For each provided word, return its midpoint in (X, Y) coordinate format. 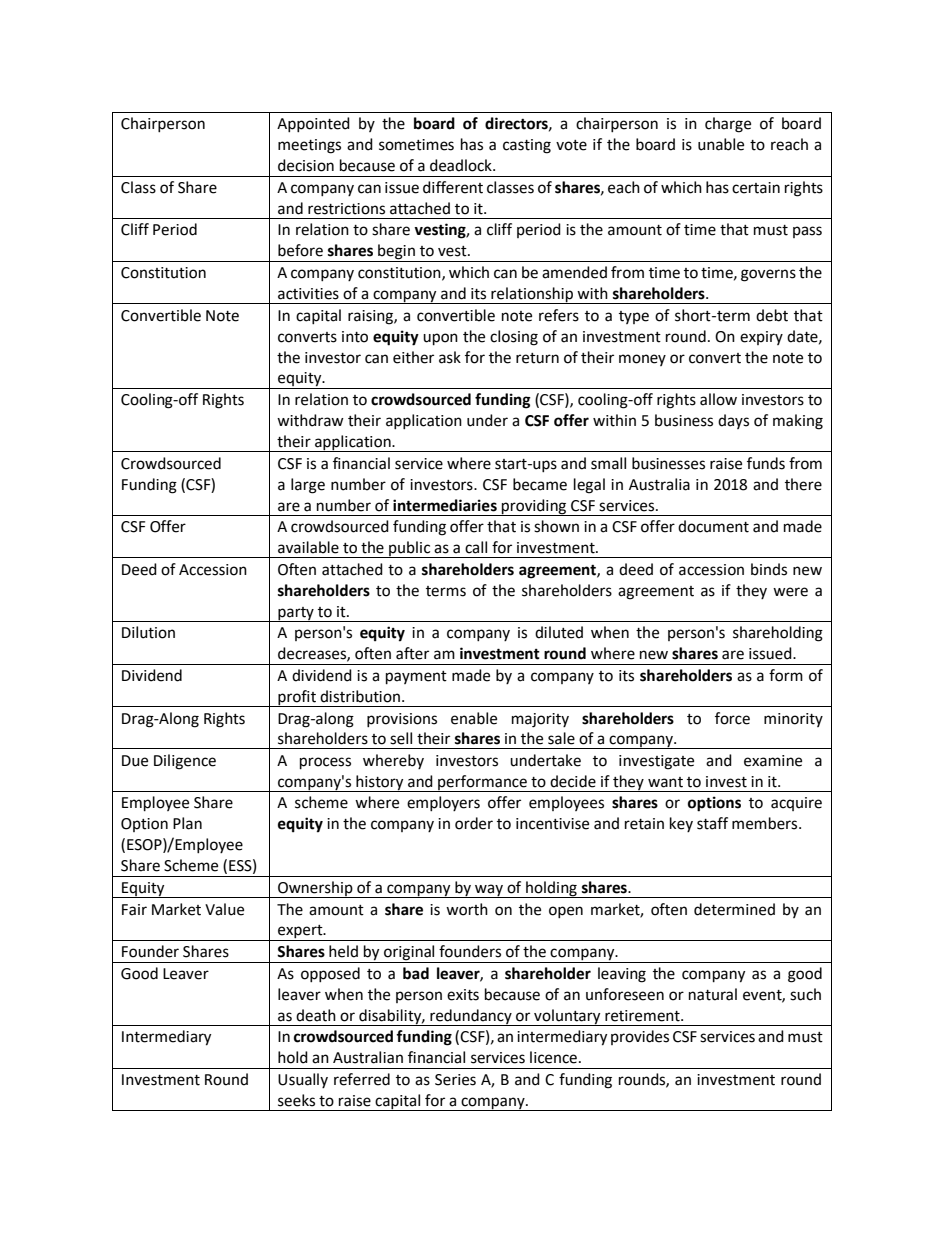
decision (306, 165)
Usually (303, 1080)
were (790, 592)
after (412, 653)
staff (712, 823)
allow (718, 399)
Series (455, 1080)
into (355, 337)
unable (721, 144)
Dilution (148, 632)
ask (450, 357)
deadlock (462, 165)
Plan (187, 823)
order (474, 823)
